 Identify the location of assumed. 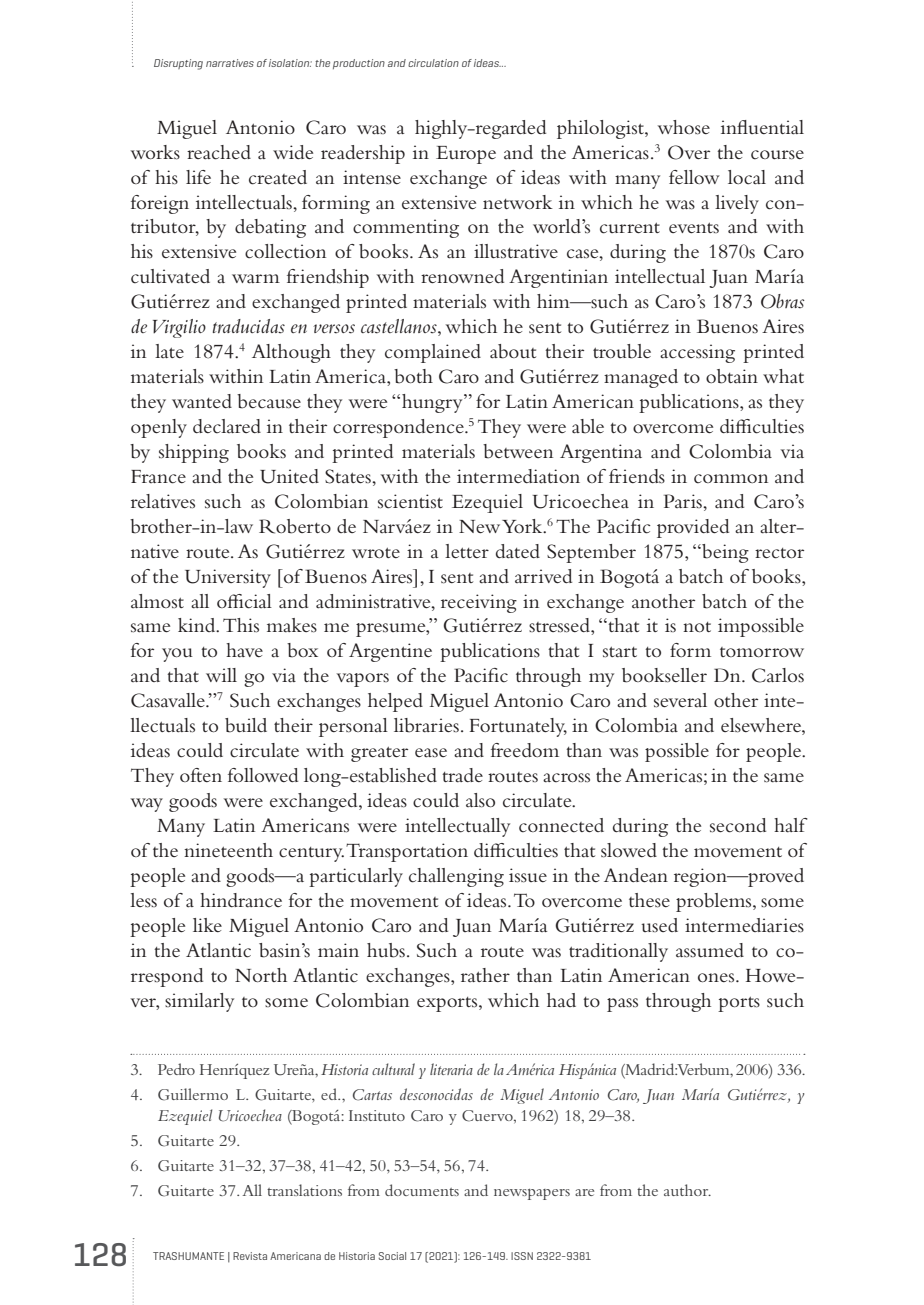
(710, 950).
